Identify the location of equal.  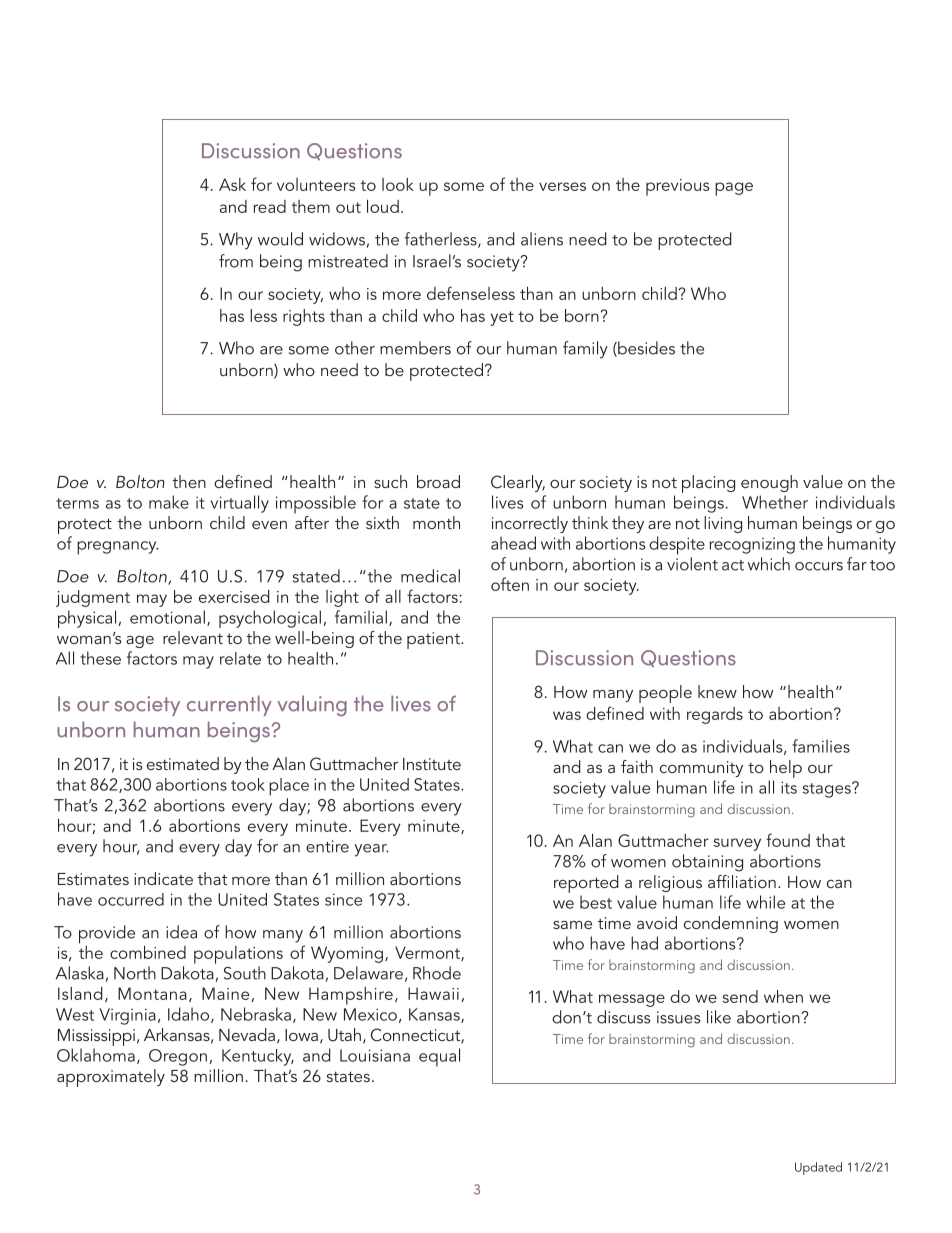
(439, 1057).
